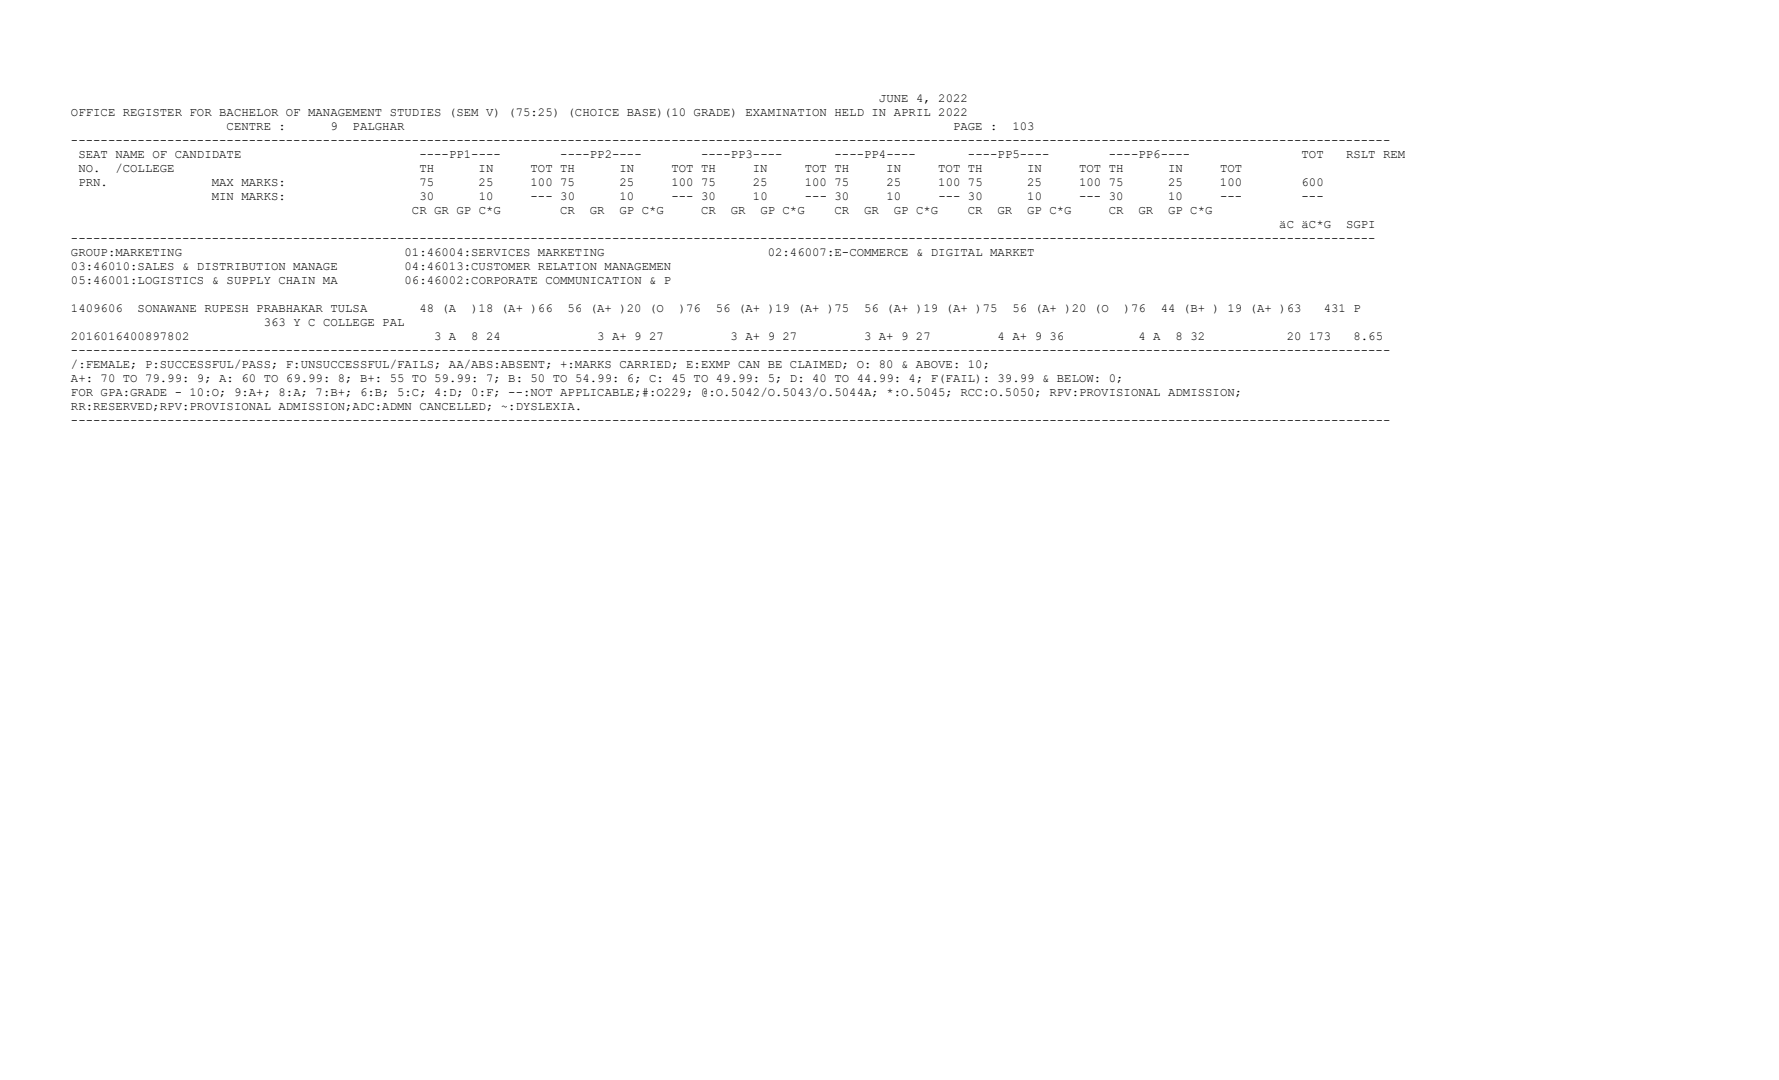 The width and height of the image is (1779, 1080). Describe the element at coordinates (222, 182) in the image. I see `MAX` at that location.
